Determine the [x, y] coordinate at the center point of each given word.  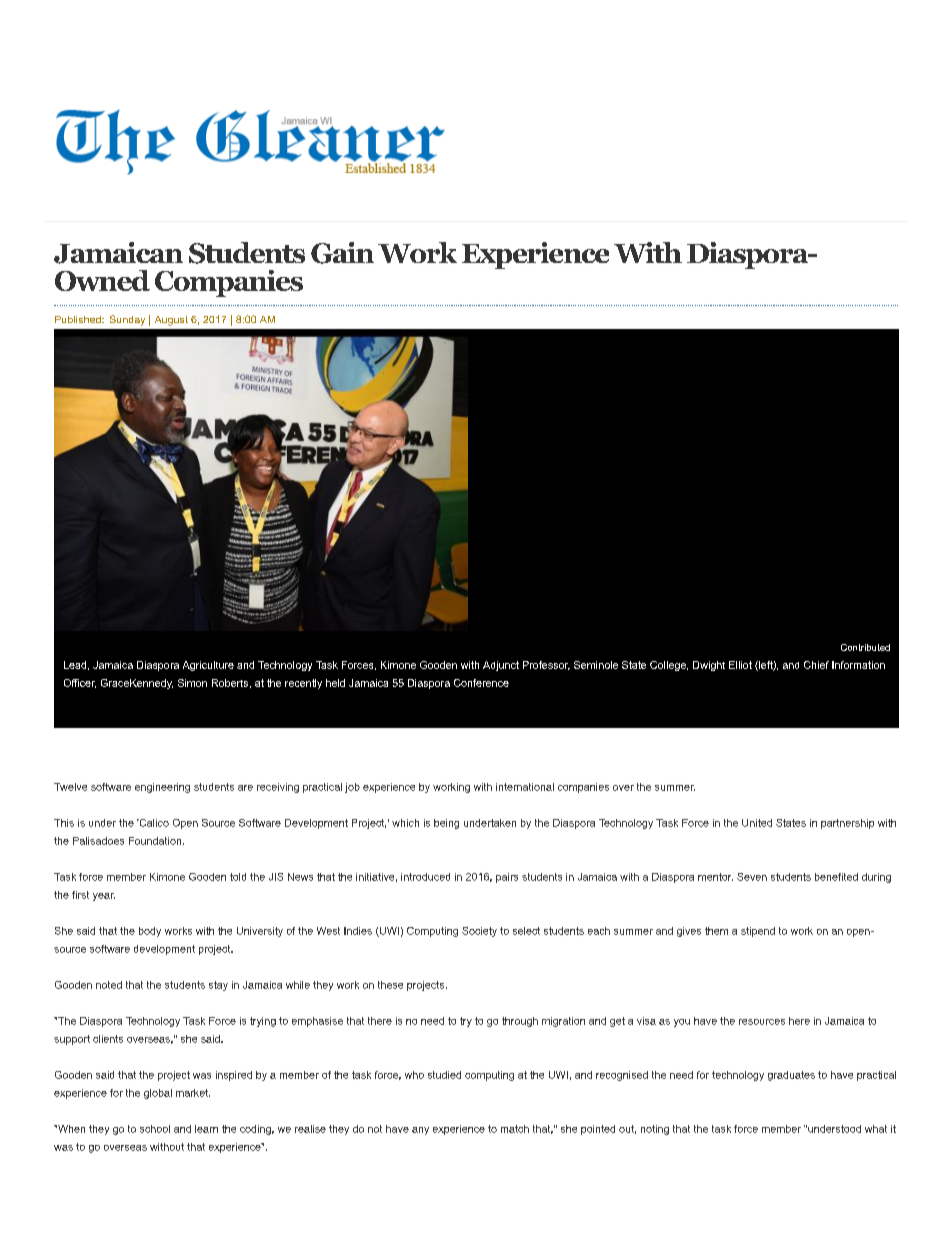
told [238, 877]
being [446, 824]
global [158, 1094]
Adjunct [501, 666]
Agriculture [208, 666]
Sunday [127, 320]
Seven [752, 877]
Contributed [865, 647]
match [515, 1129]
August [171, 321]
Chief [816, 665]
